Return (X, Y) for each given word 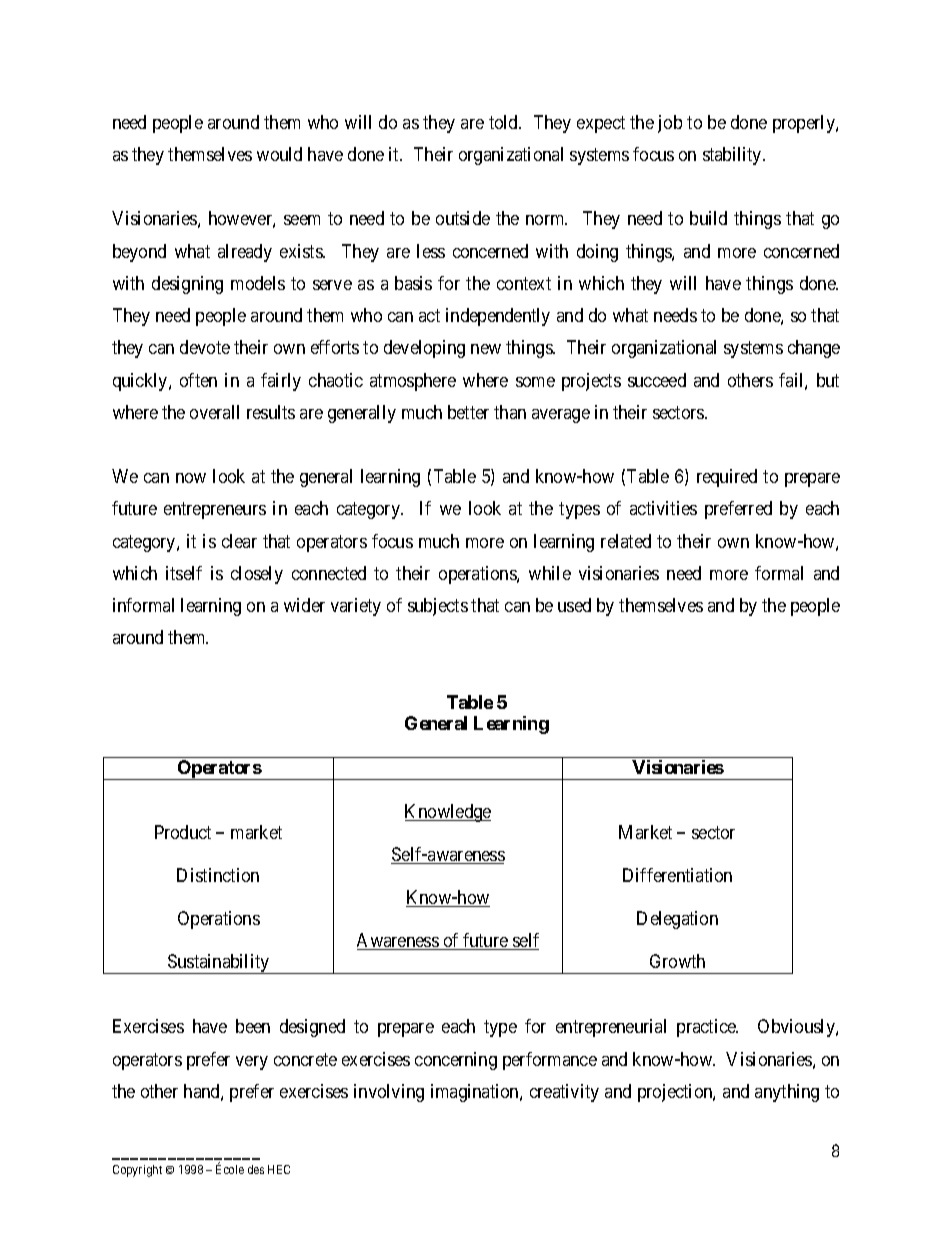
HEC (279, 1169)
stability (733, 156)
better (468, 412)
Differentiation (677, 875)
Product (183, 832)
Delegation (677, 920)
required (727, 478)
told (504, 122)
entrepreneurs (215, 511)
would (279, 154)
